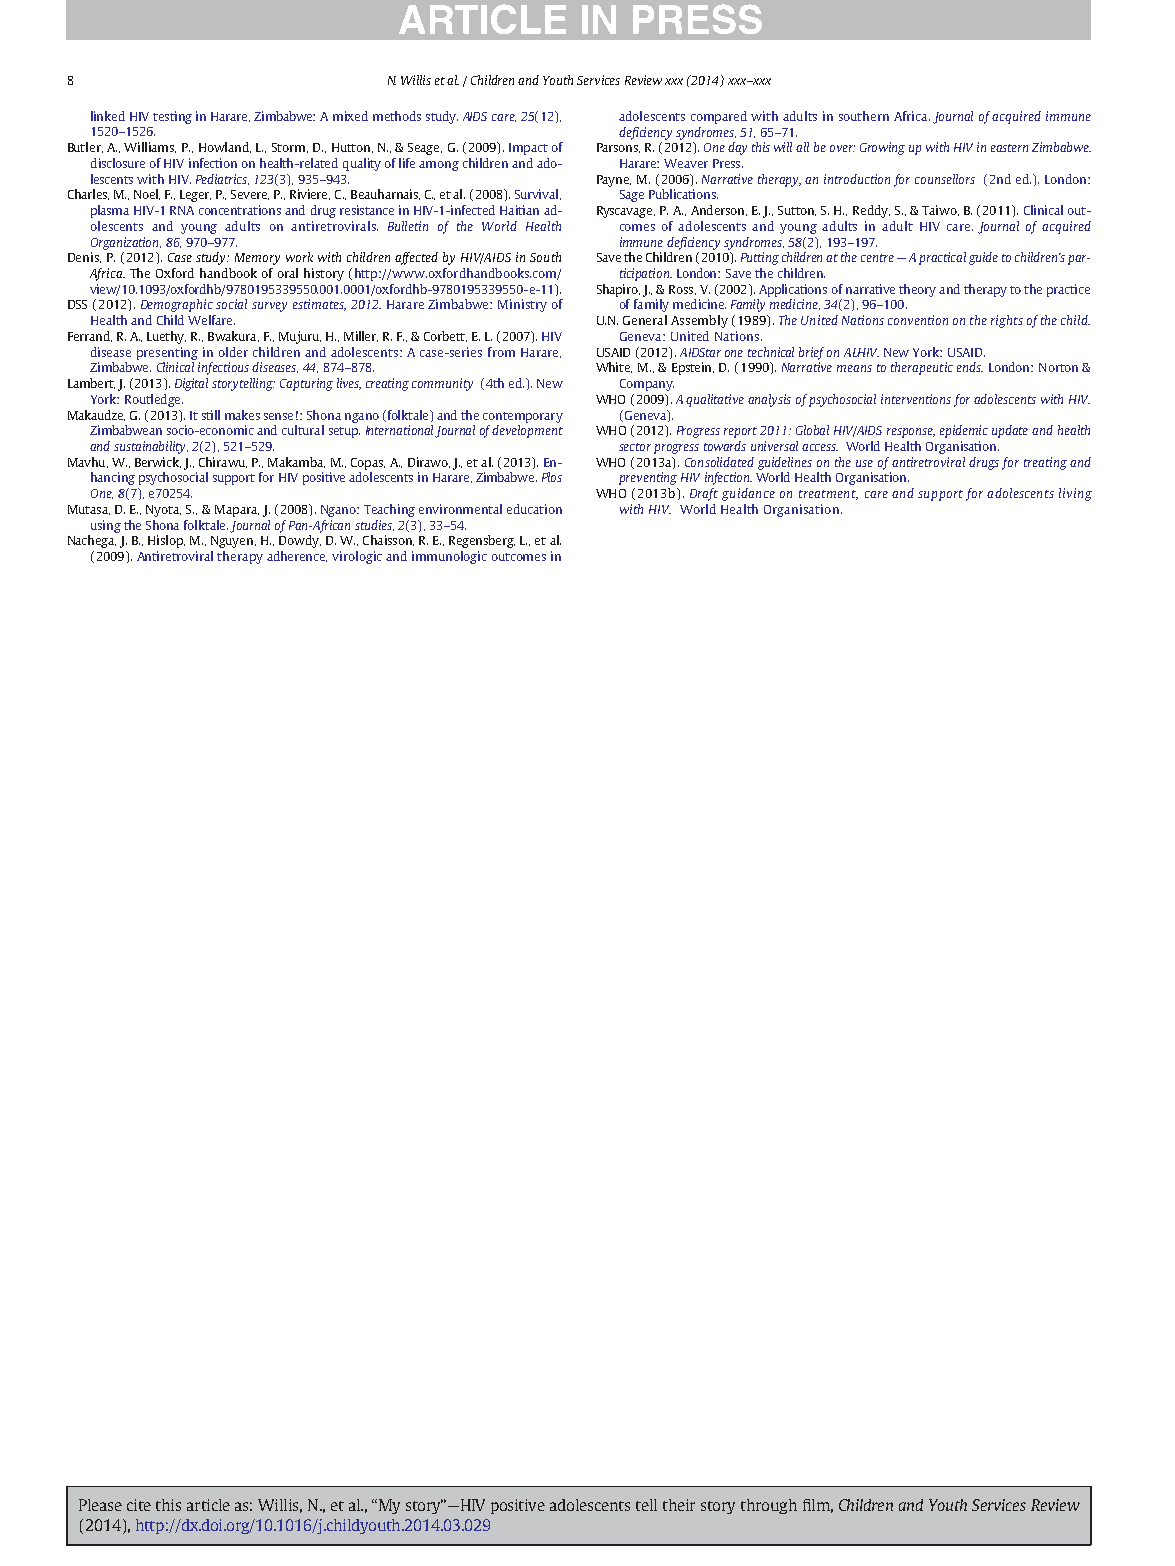  I want to click on their, so click(679, 1505).
